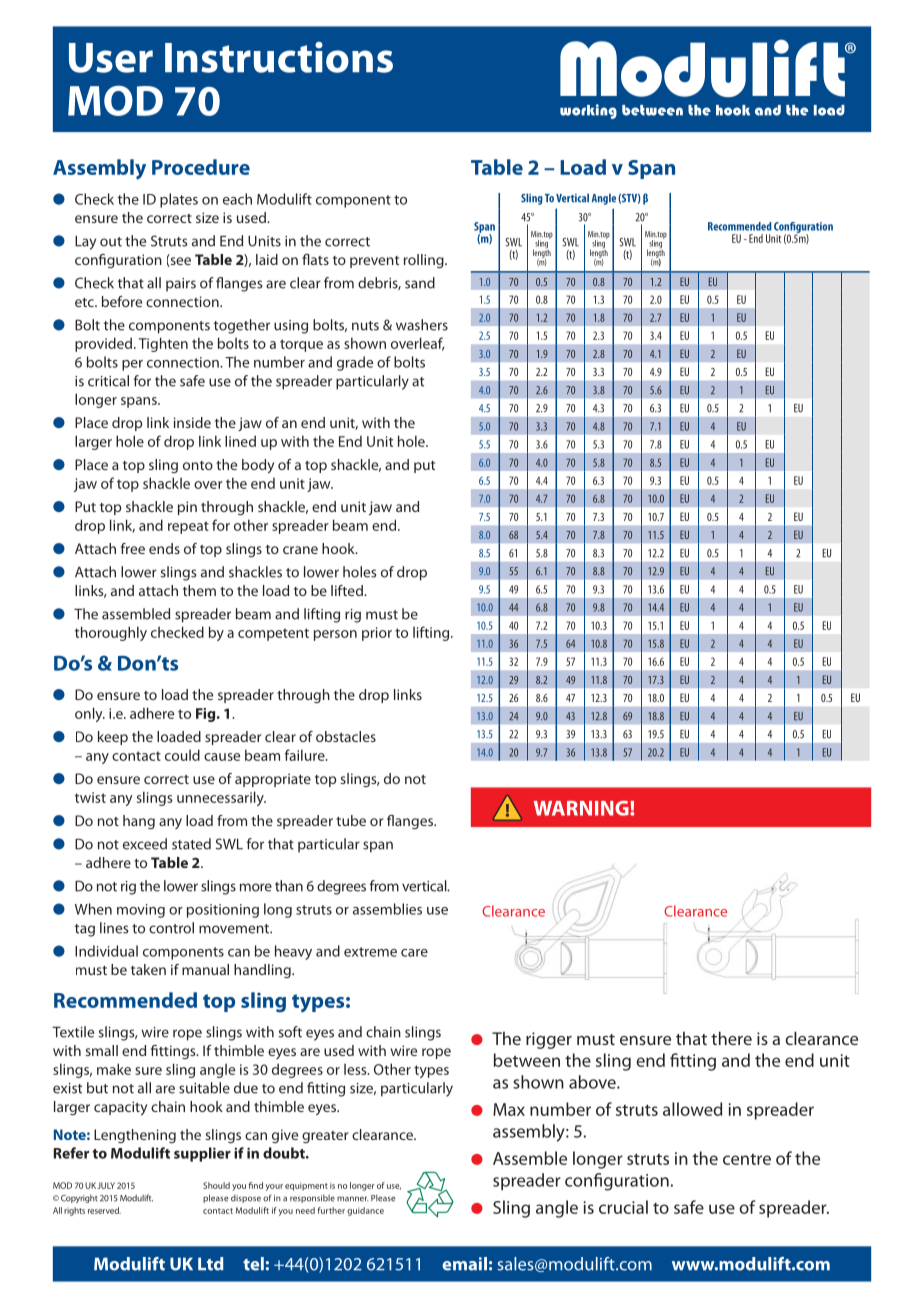  What do you see at coordinates (111, 633) in the image?
I see `thoroughly` at bounding box center [111, 633].
